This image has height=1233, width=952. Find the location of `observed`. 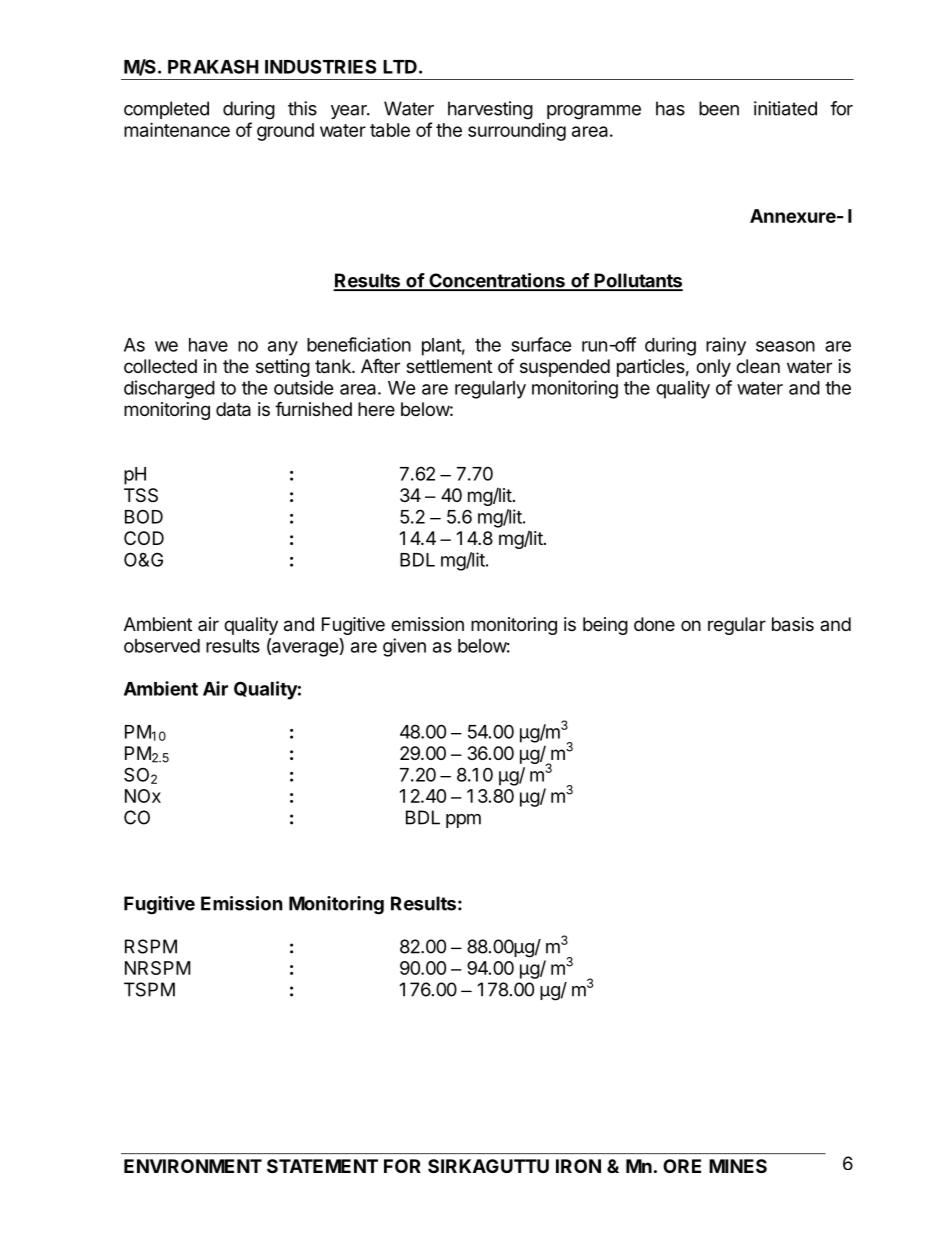

observed is located at coordinates (162, 646).
